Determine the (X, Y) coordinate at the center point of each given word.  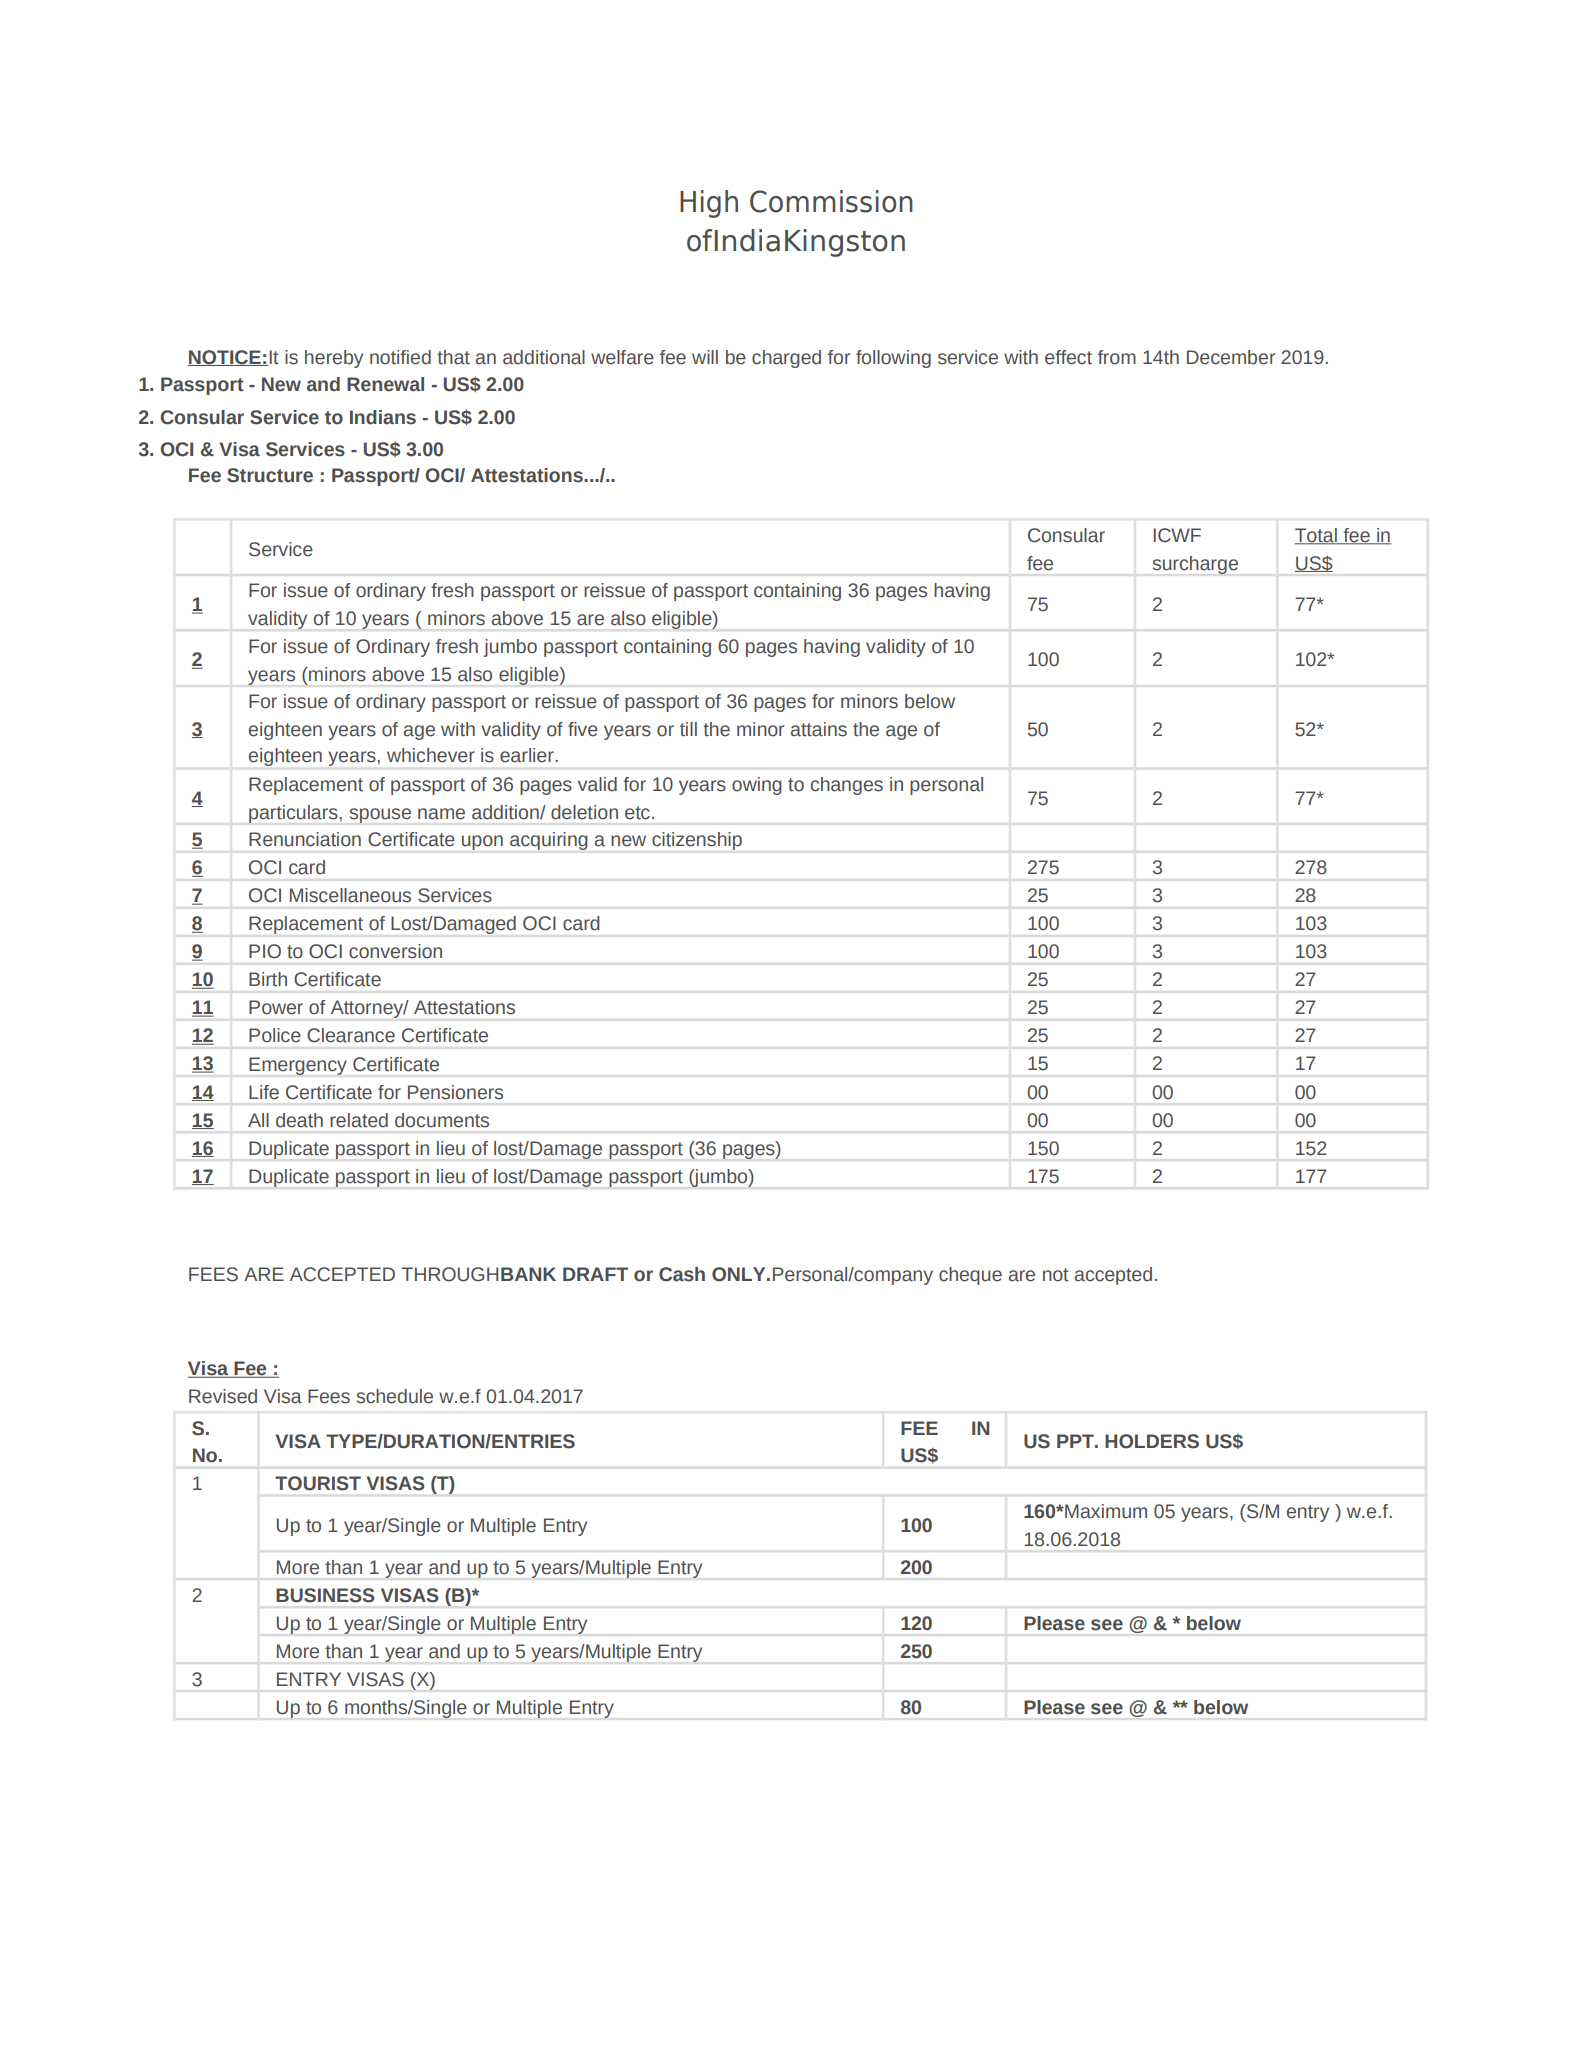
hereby (334, 359)
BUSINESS (325, 1595)
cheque (970, 1276)
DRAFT (595, 1274)
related (359, 1120)
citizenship (697, 841)
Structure (270, 475)
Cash (682, 1274)
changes (847, 786)
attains (819, 729)
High (709, 204)
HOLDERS (1152, 1441)
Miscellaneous (350, 895)
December (1231, 357)
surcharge (1195, 565)
